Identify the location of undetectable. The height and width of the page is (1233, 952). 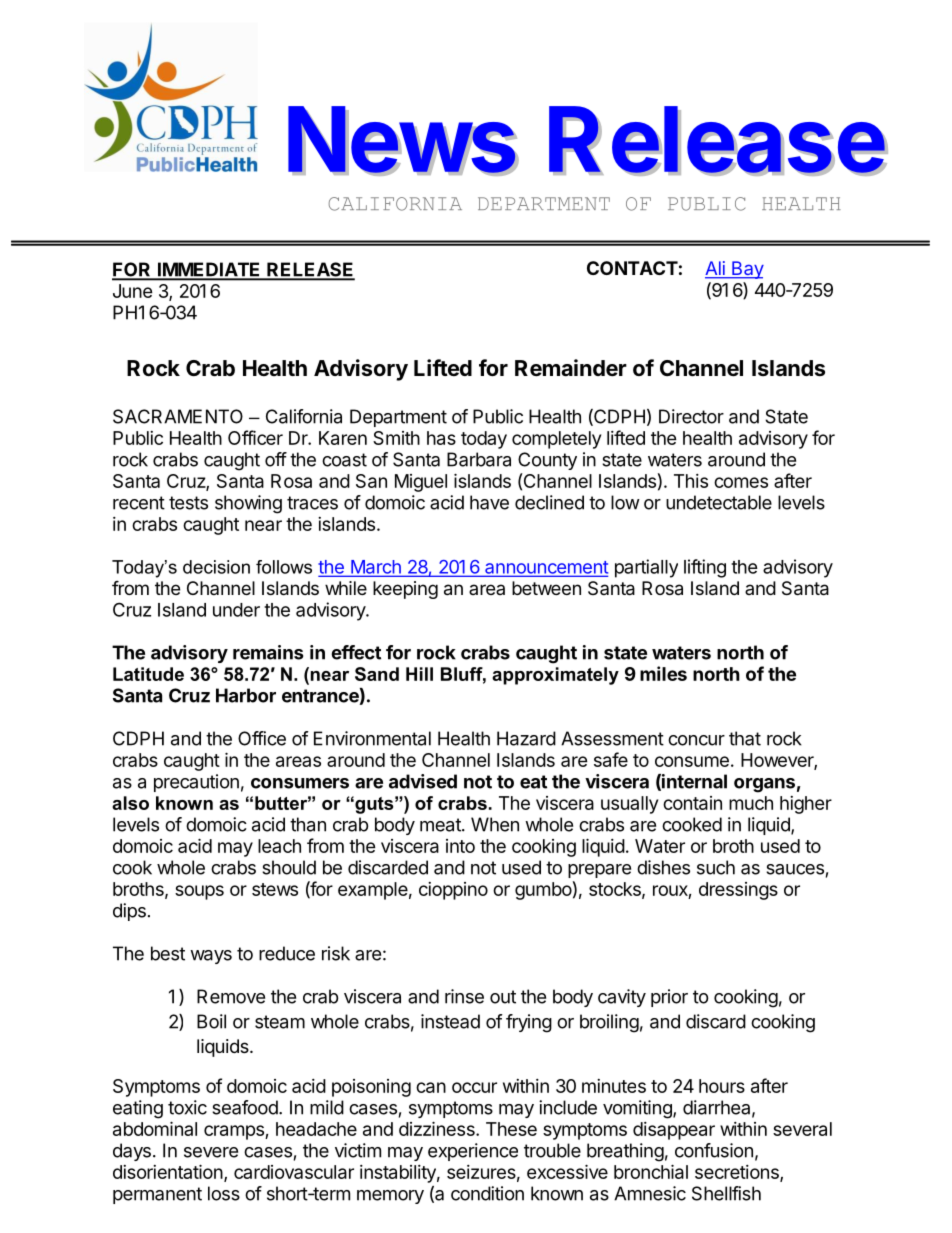
(719, 502).
